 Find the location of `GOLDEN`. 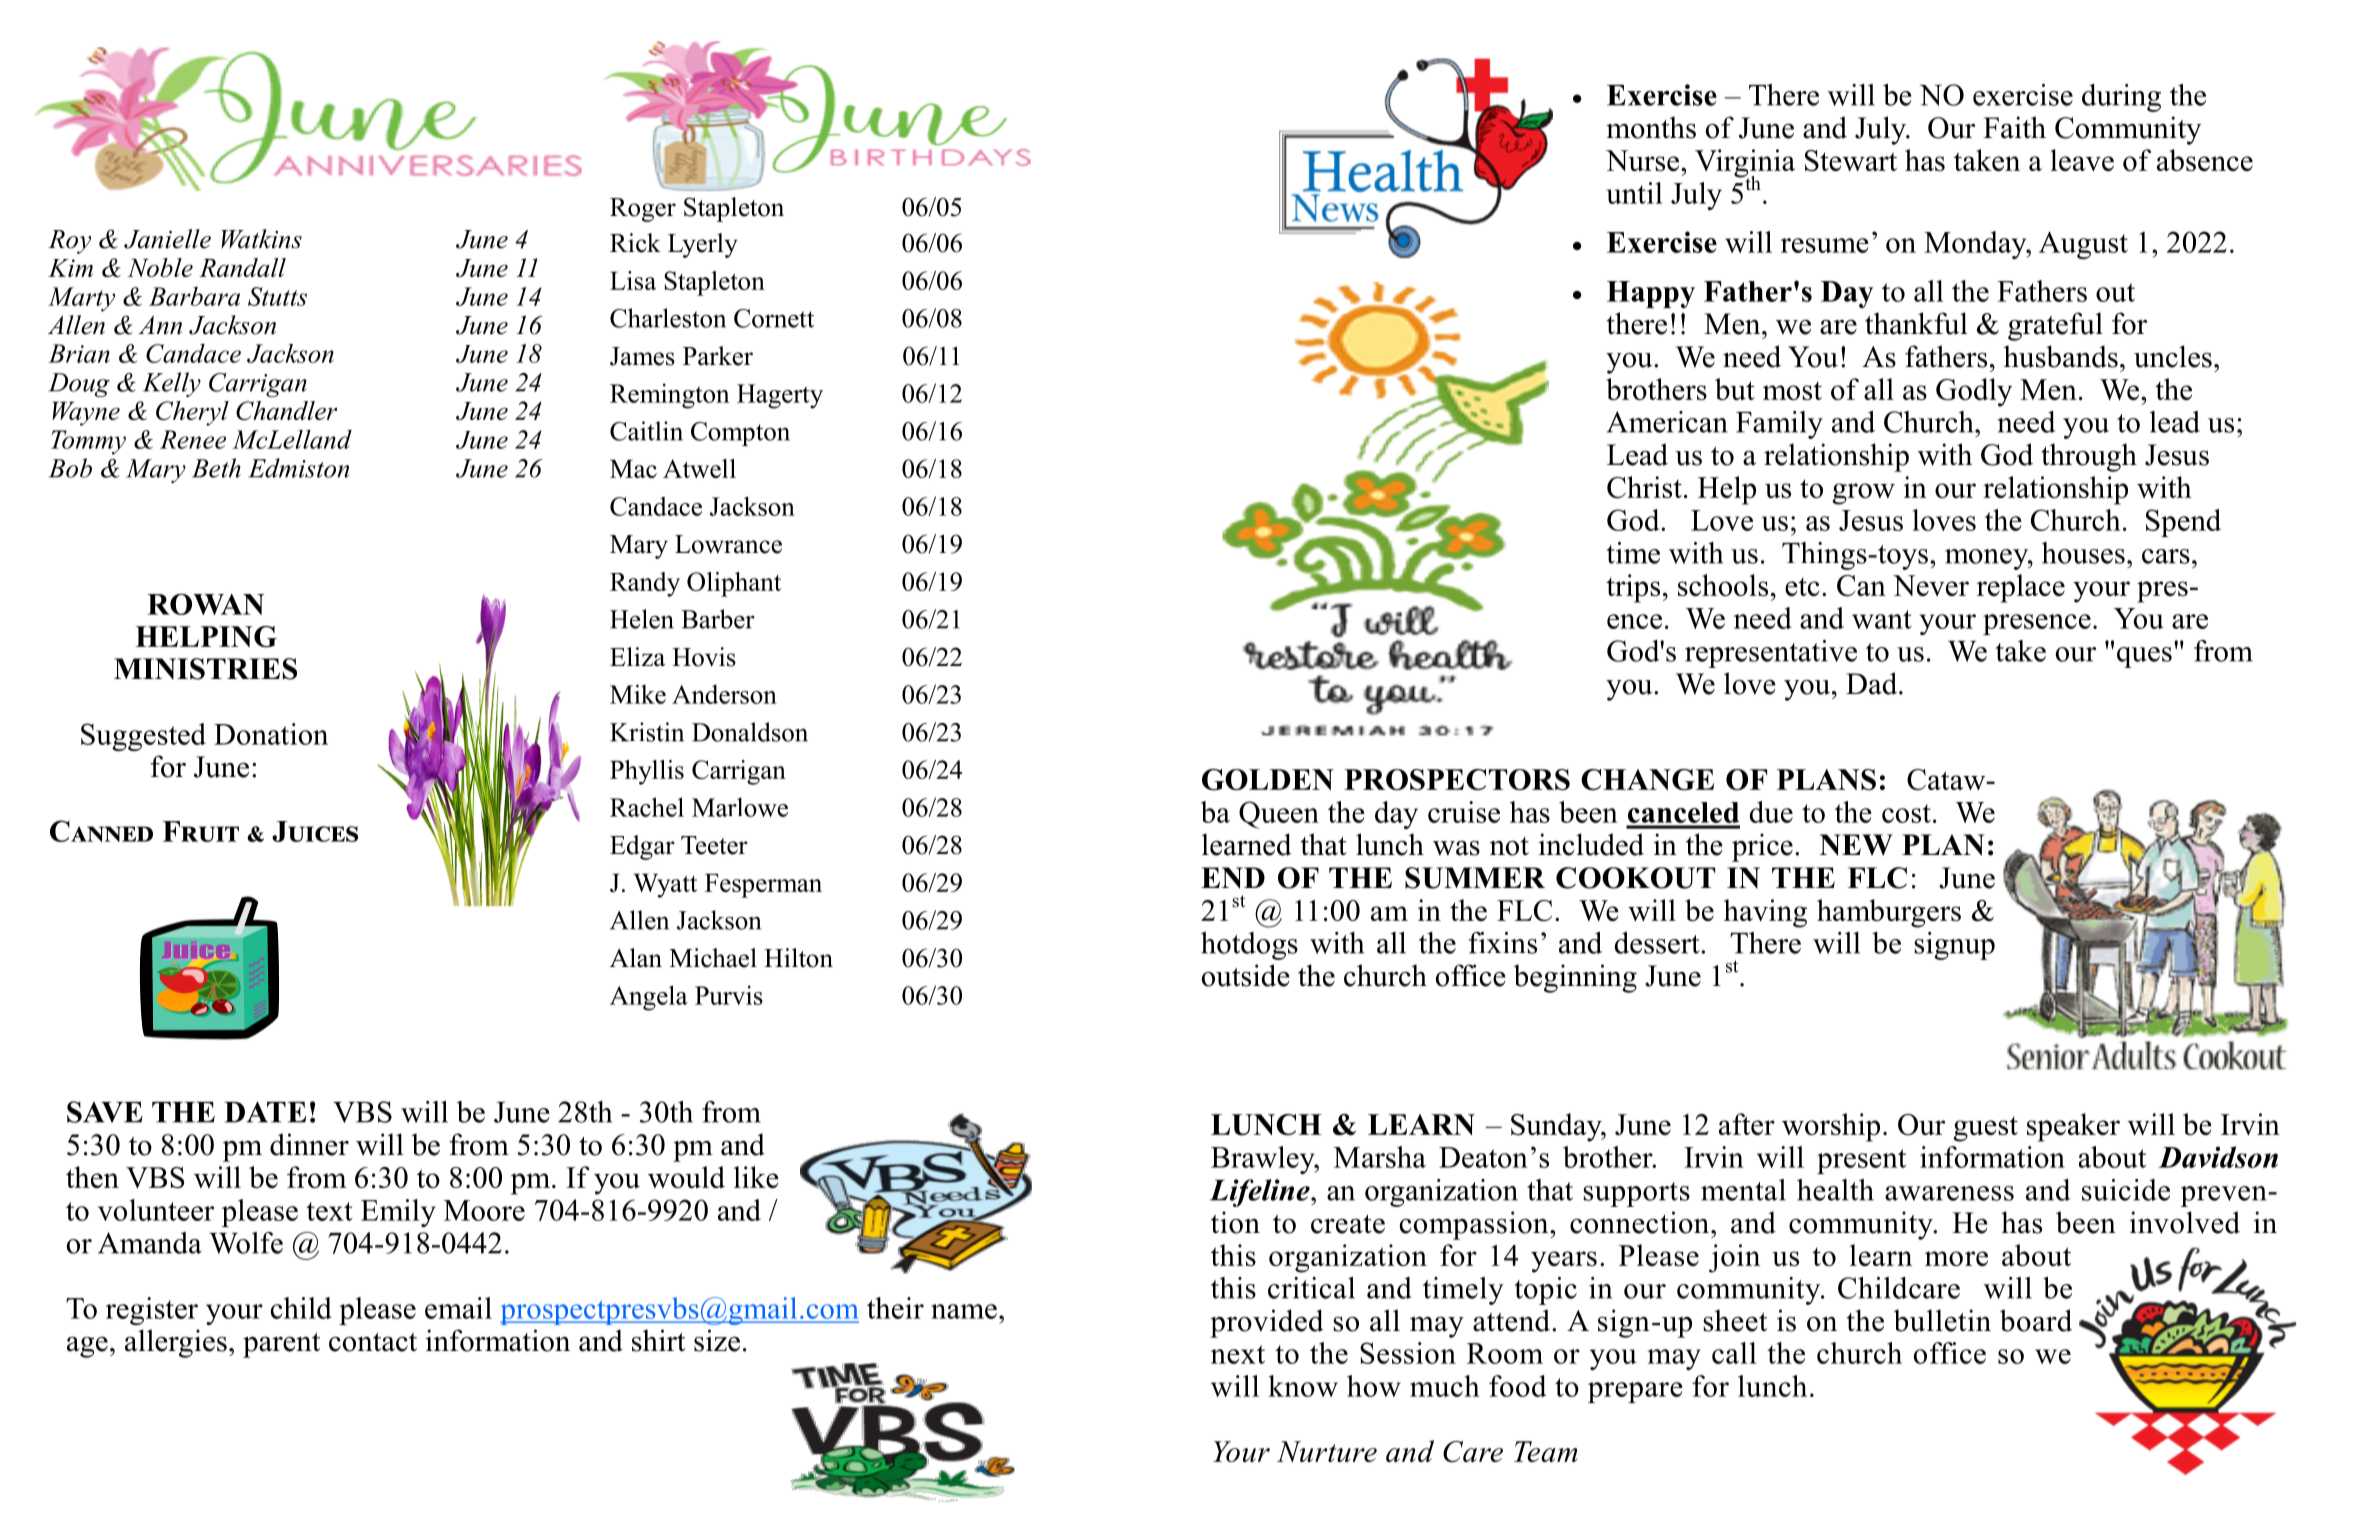

GOLDEN is located at coordinates (1268, 780).
